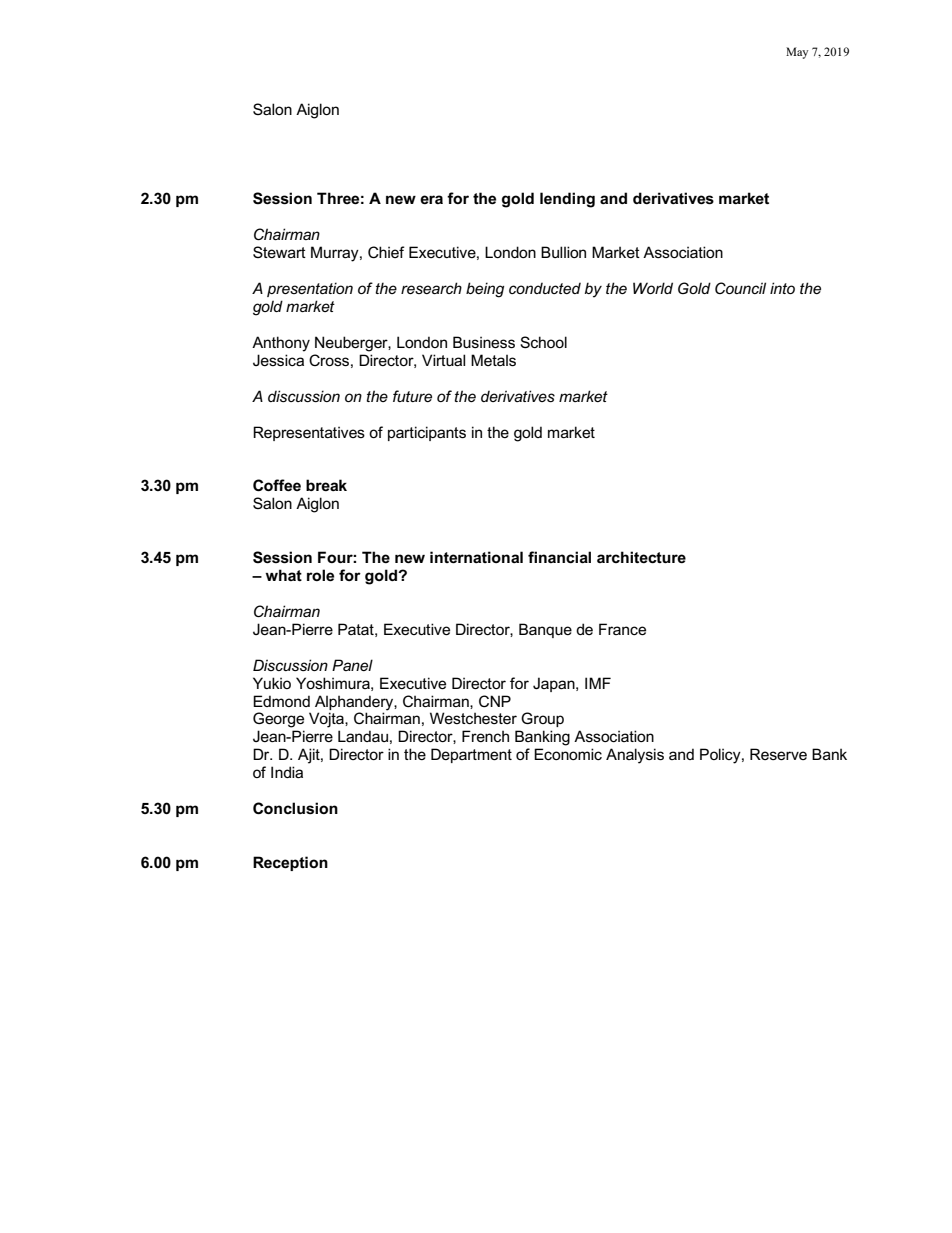  What do you see at coordinates (278, 360) in the page?
I see `Jessica` at bounding box center [278, 360].
